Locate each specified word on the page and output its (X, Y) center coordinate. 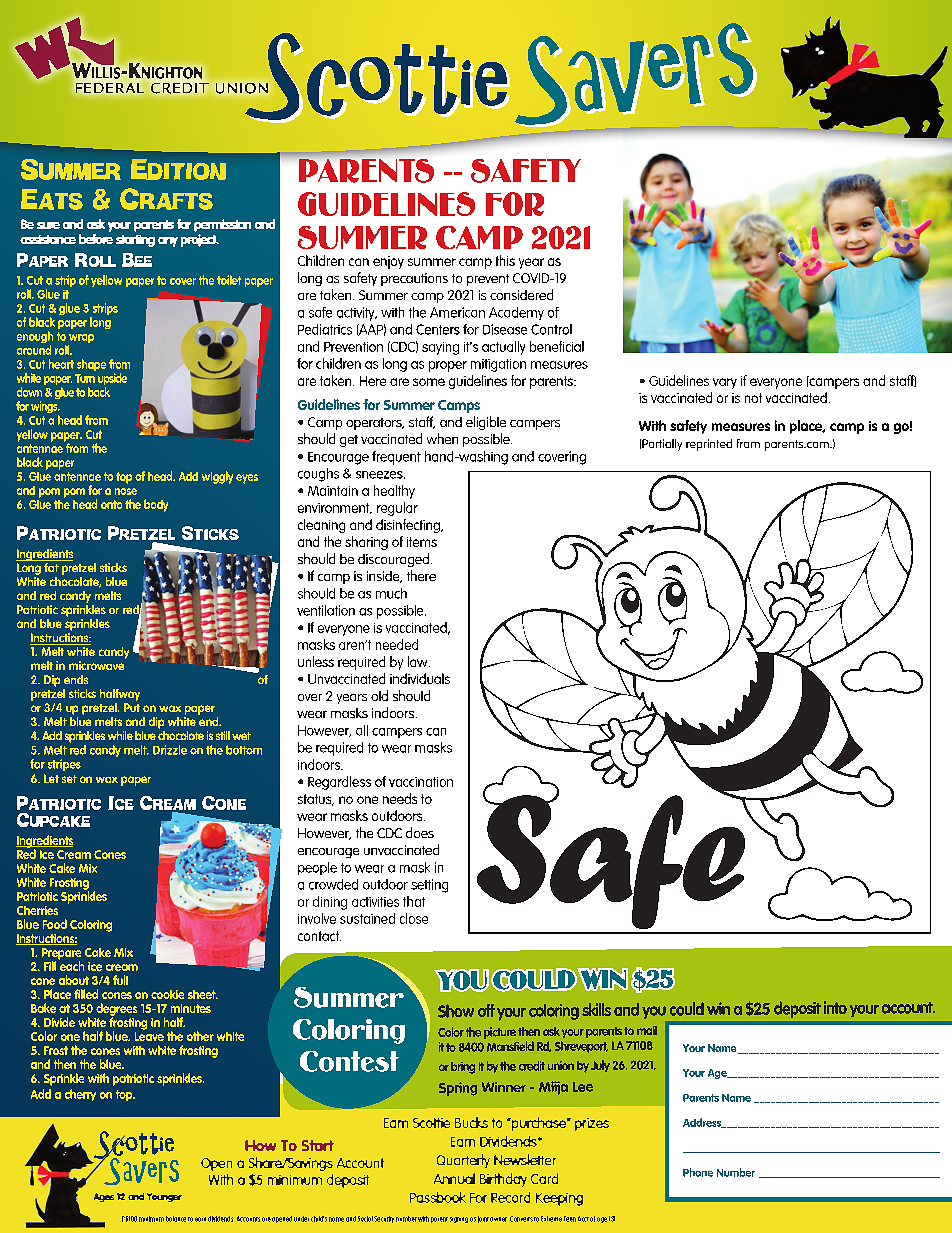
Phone (698, 1172)
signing (459, 1220)
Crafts (166, 199)
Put (132, 707)
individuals (420, 678)
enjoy (388, 262)
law (419, 661)
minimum (151, 1219)
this (505, 260)
